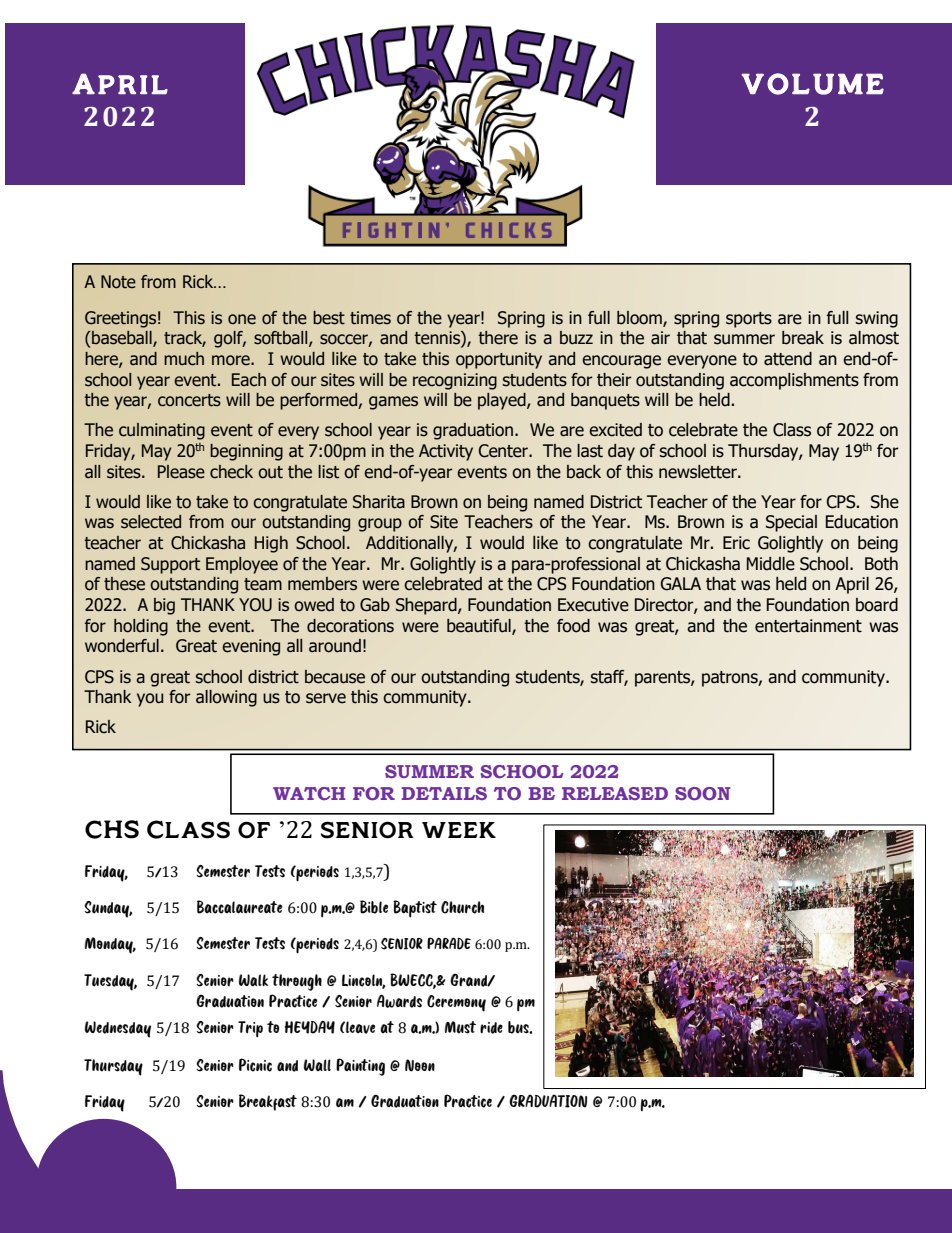  I want to click on sports, so click(749, 320).
